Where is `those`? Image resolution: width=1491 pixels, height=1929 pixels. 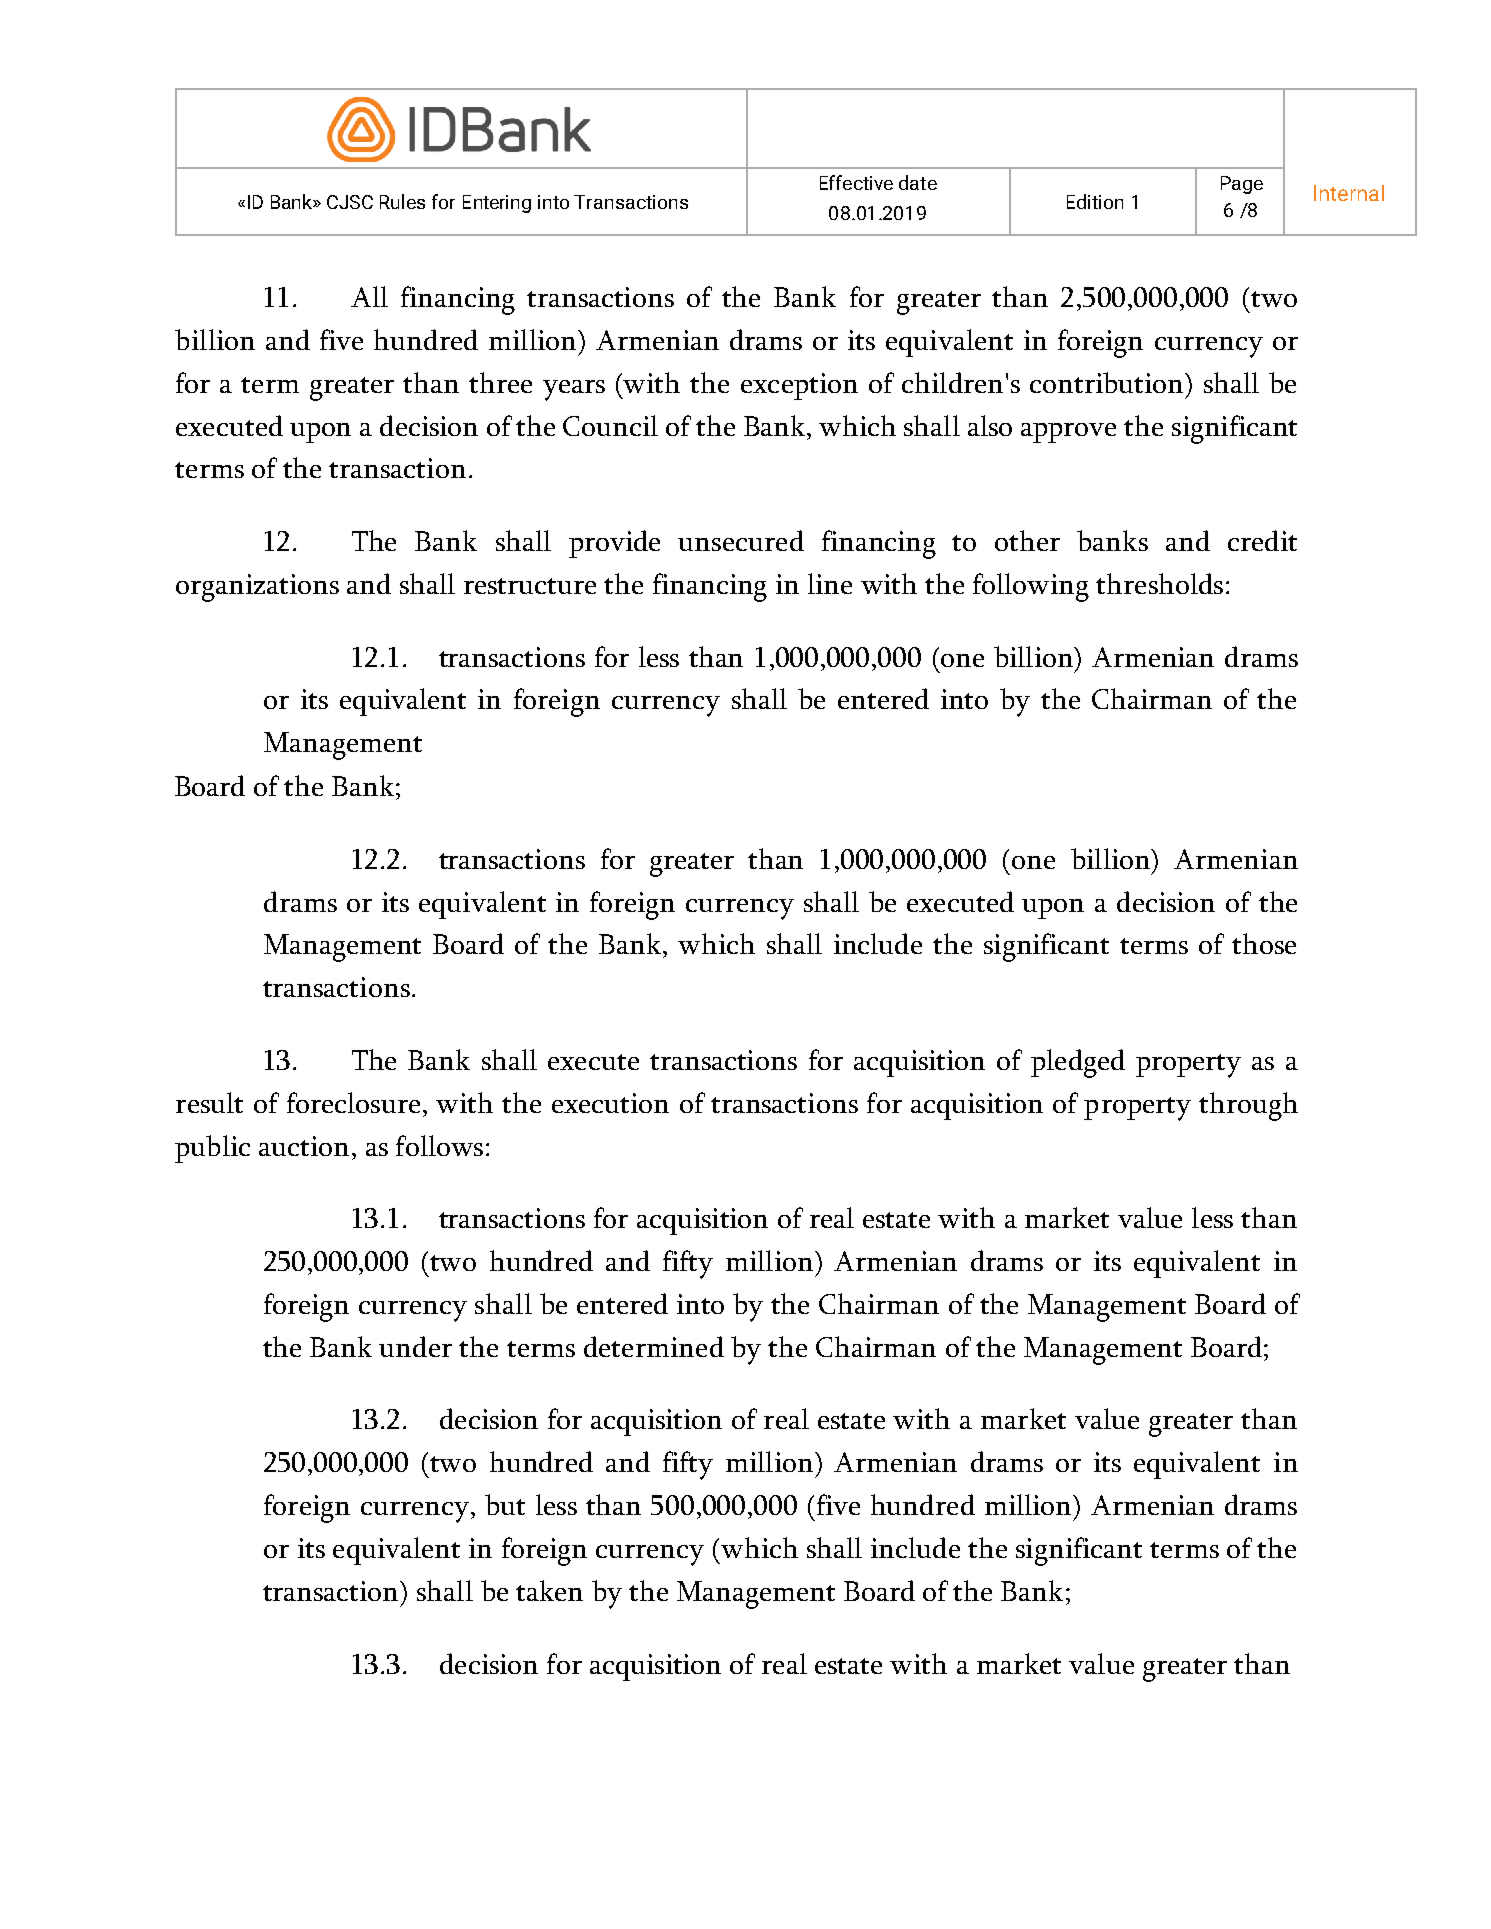 those is located at coordinates (1264, 943).
